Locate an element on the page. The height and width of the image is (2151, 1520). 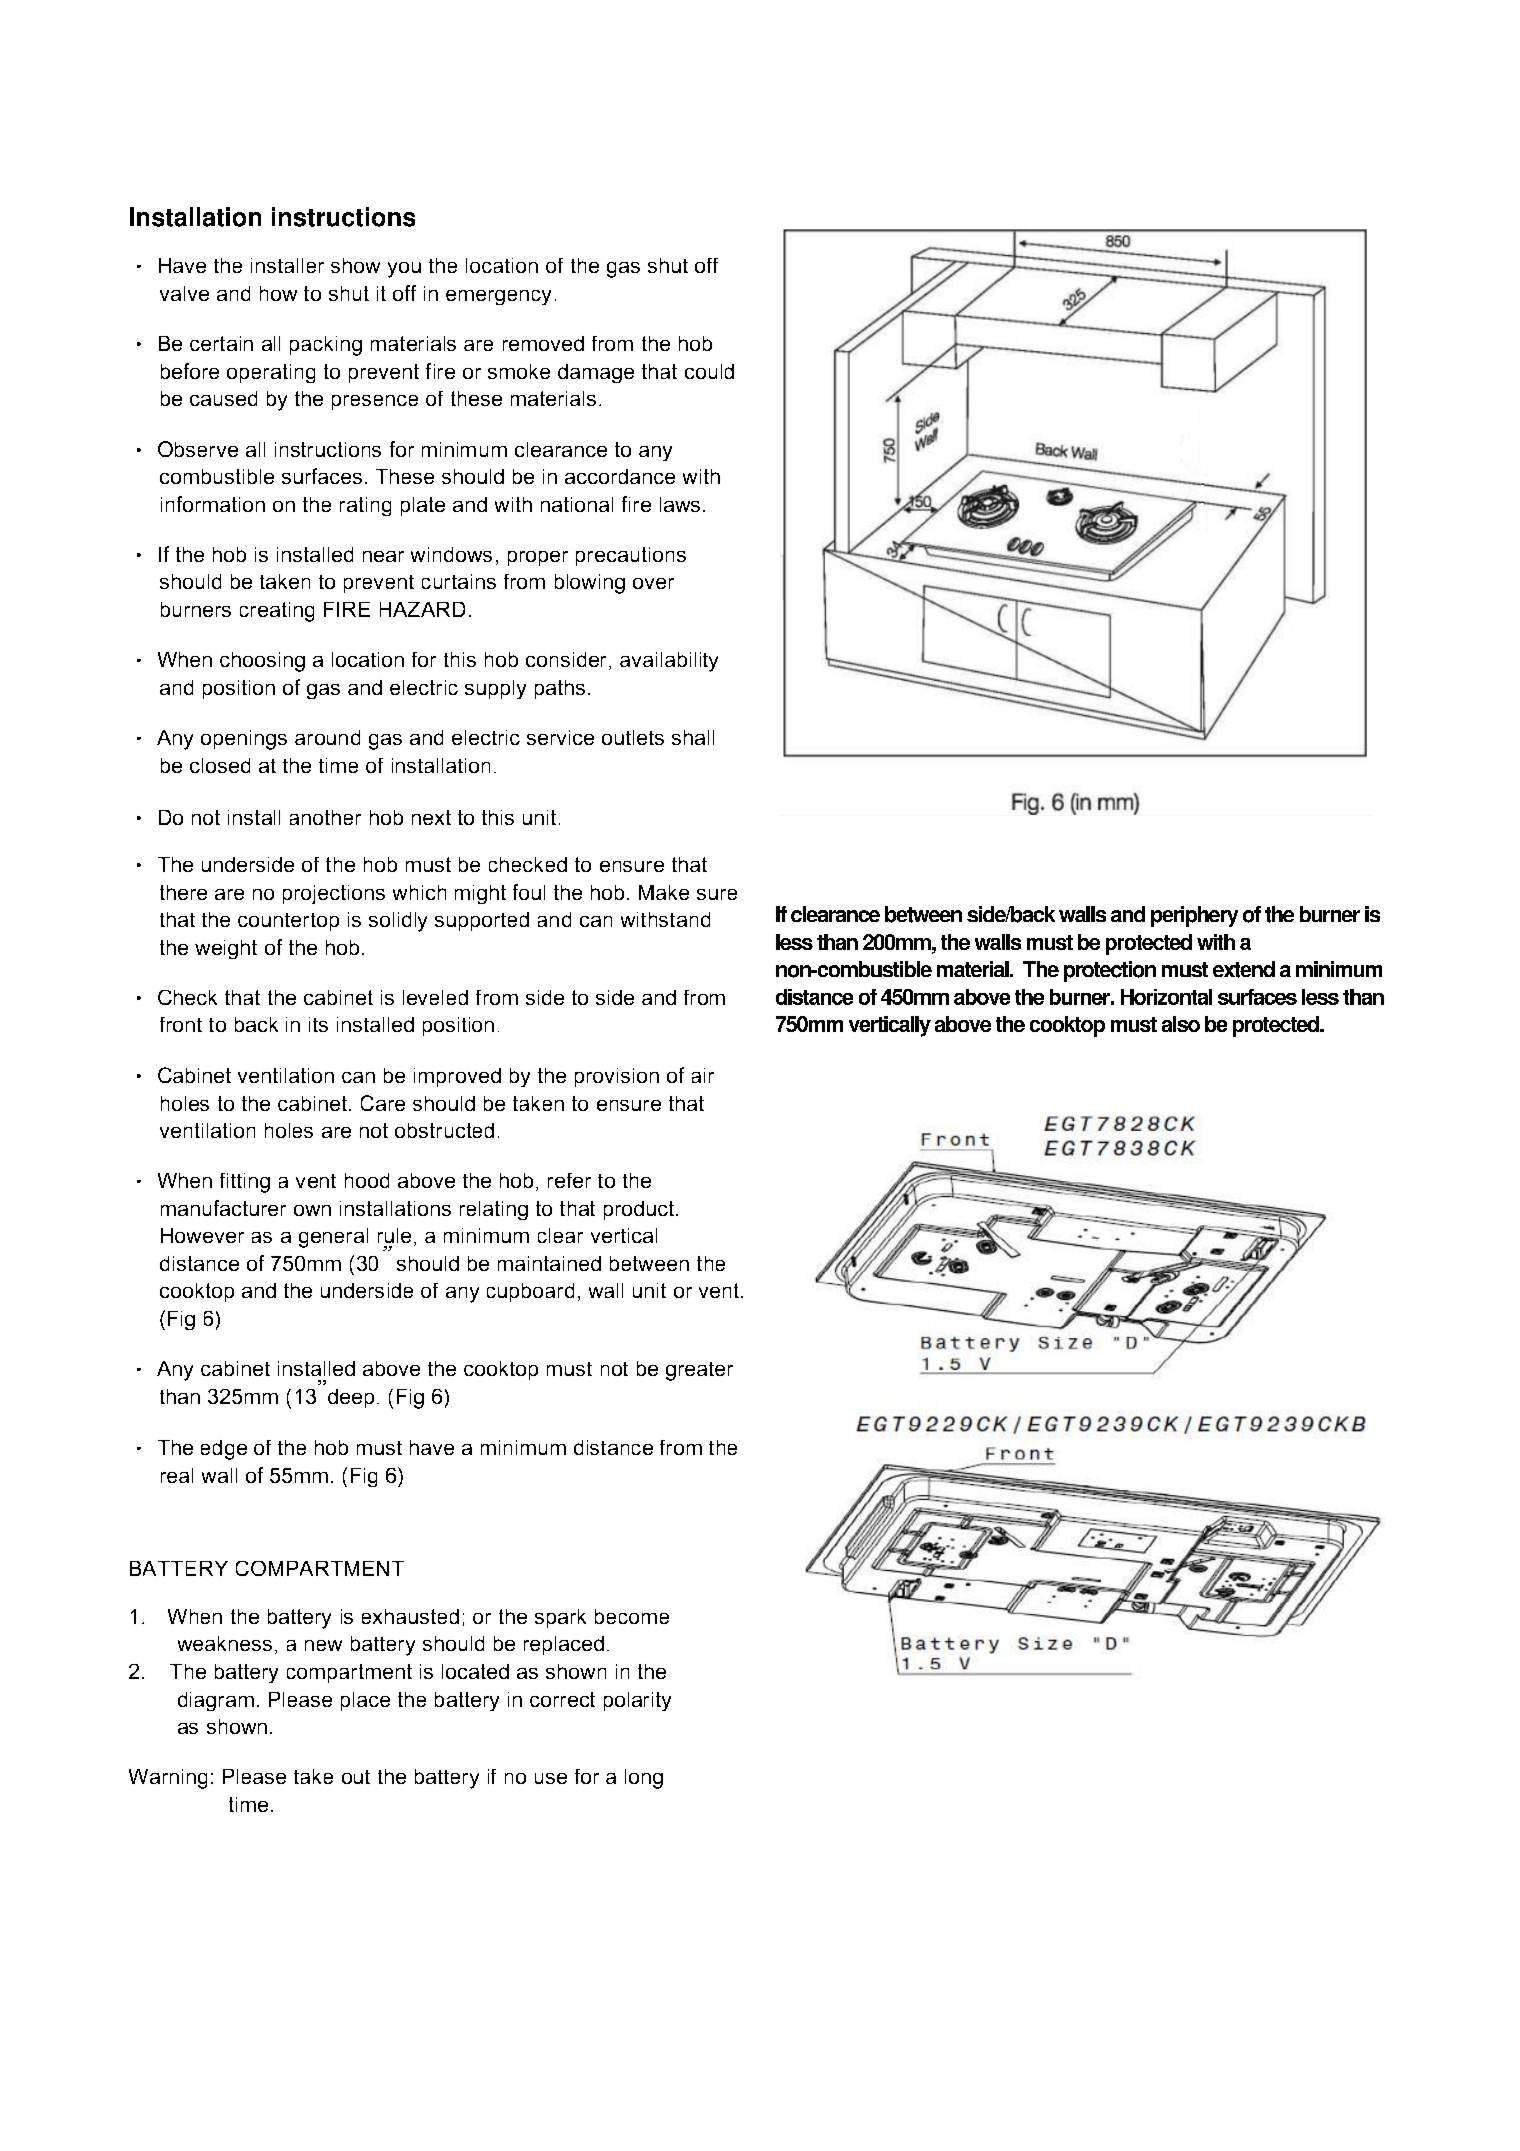
Horizontal is located at coordinates (1166, 997).
